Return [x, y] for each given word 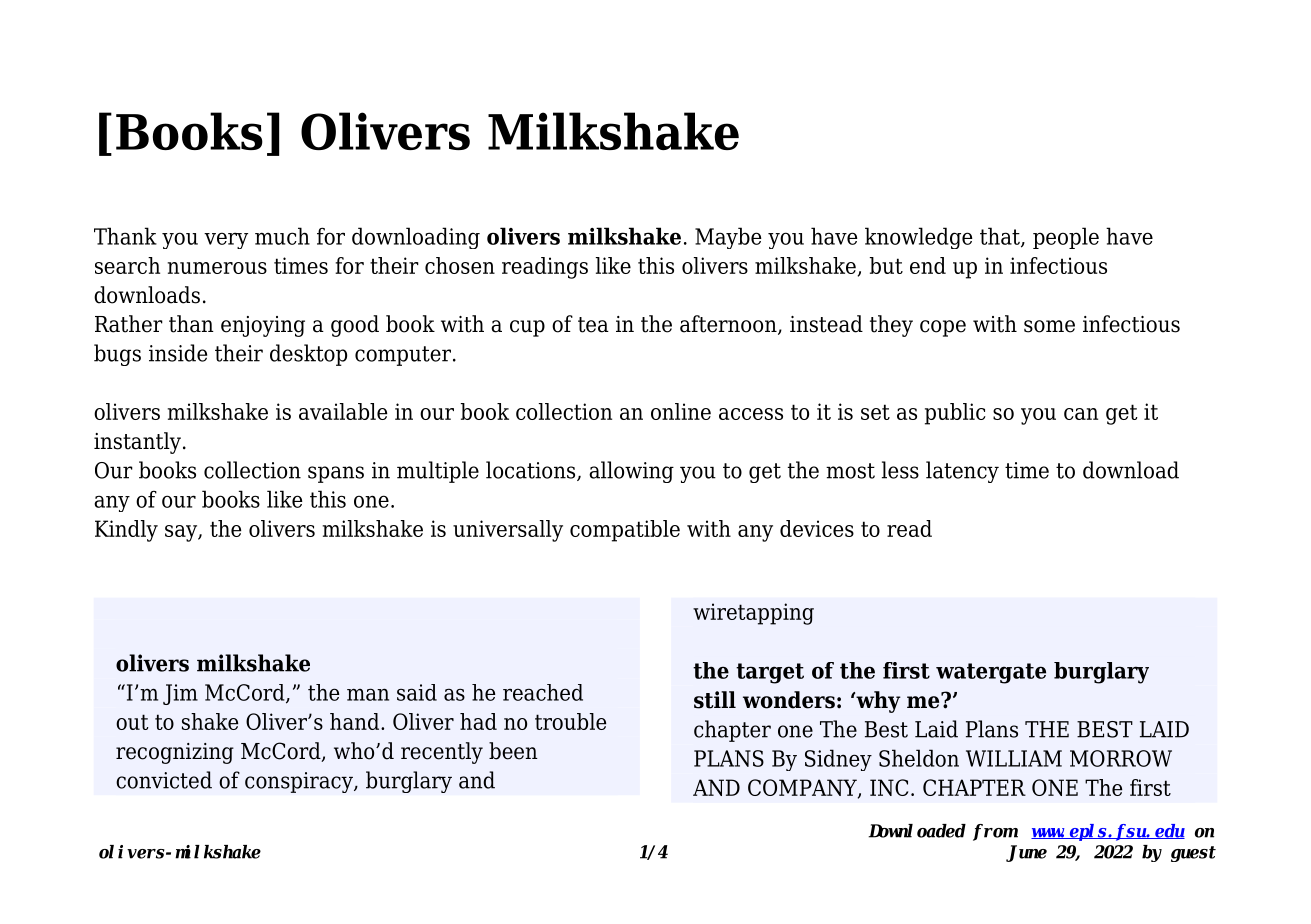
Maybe [728, 238]
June [1026, 853]
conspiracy [300, 782]
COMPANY [803, 788]
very [226, 240]
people [1066, 238]
